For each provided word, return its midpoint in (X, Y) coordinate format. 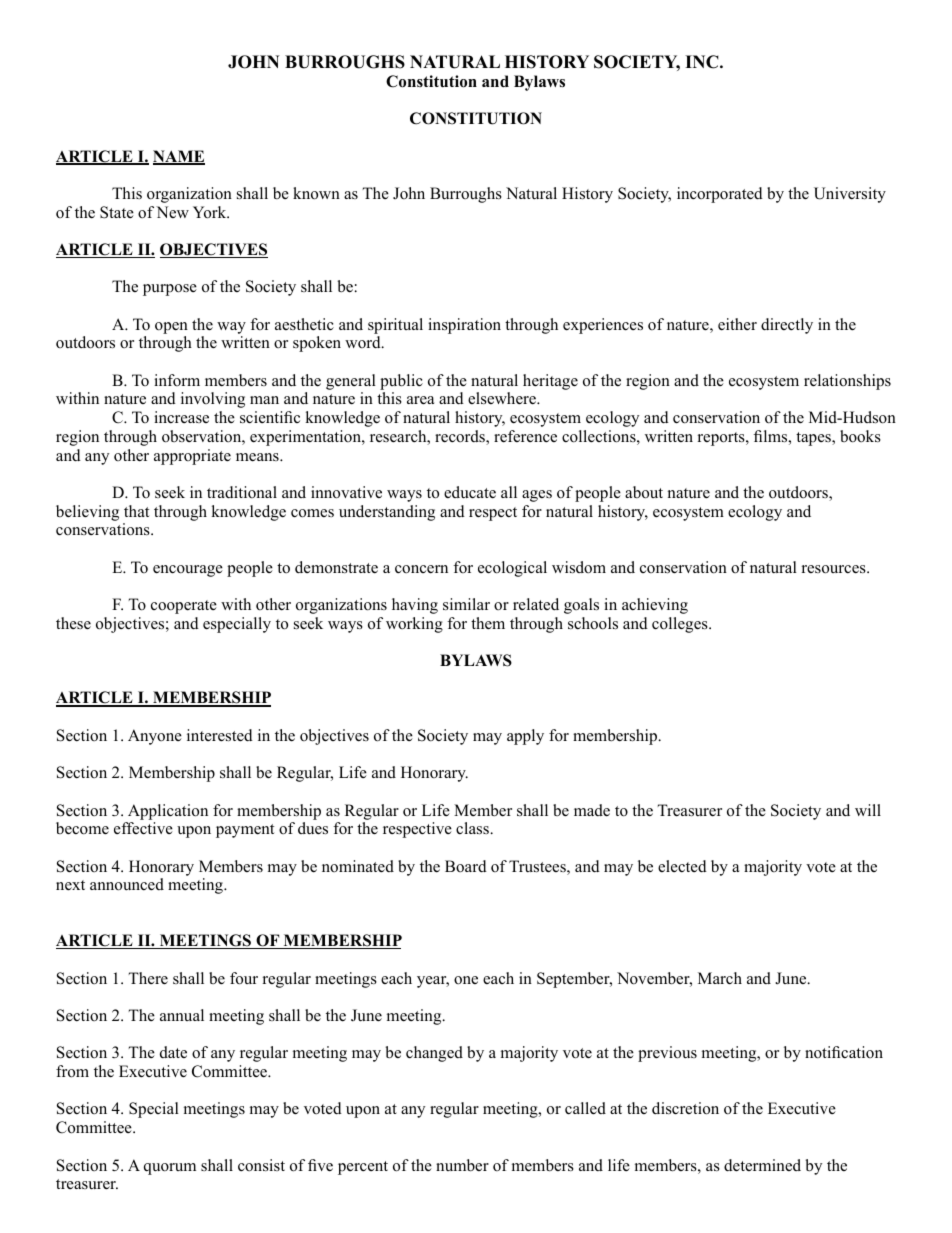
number (462, 1165)
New (172, 212)
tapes (814, 439)
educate (470, 492)
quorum (170, 1169)
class (473, 828)
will (868, 810)
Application (168, 812)
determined (762, 1165)
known (316, 193)
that (136, 511)
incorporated (720, 195)
